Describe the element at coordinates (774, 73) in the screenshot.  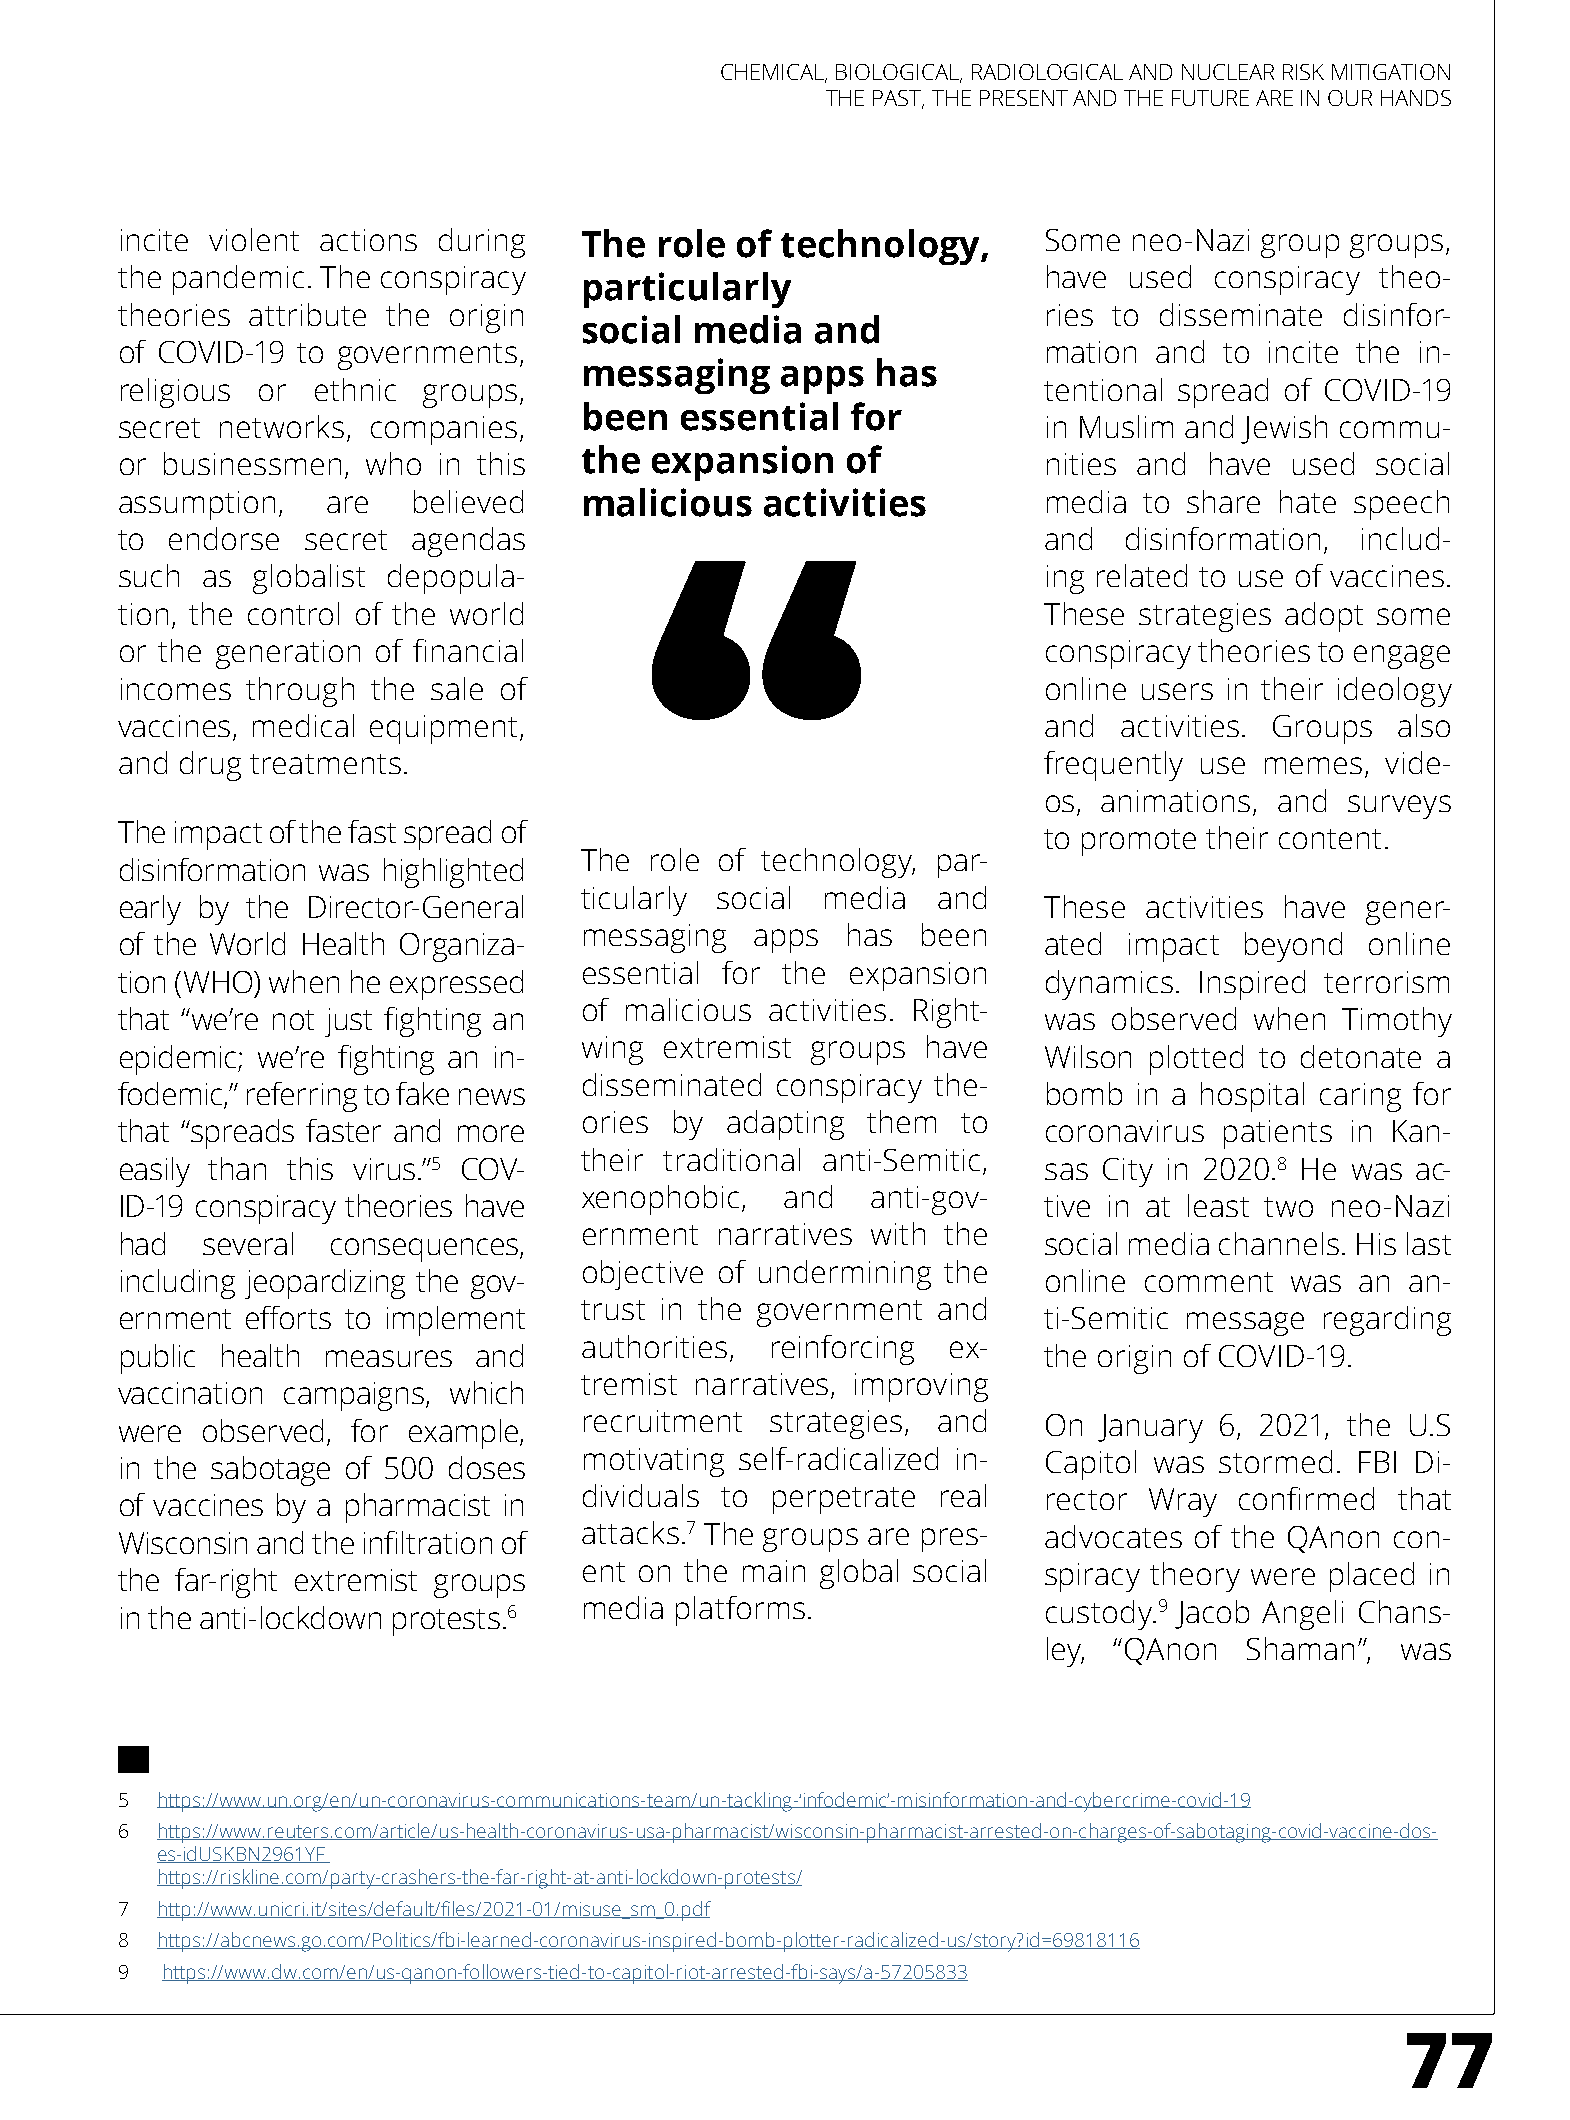
I see `CHEMICAL` at that location.
